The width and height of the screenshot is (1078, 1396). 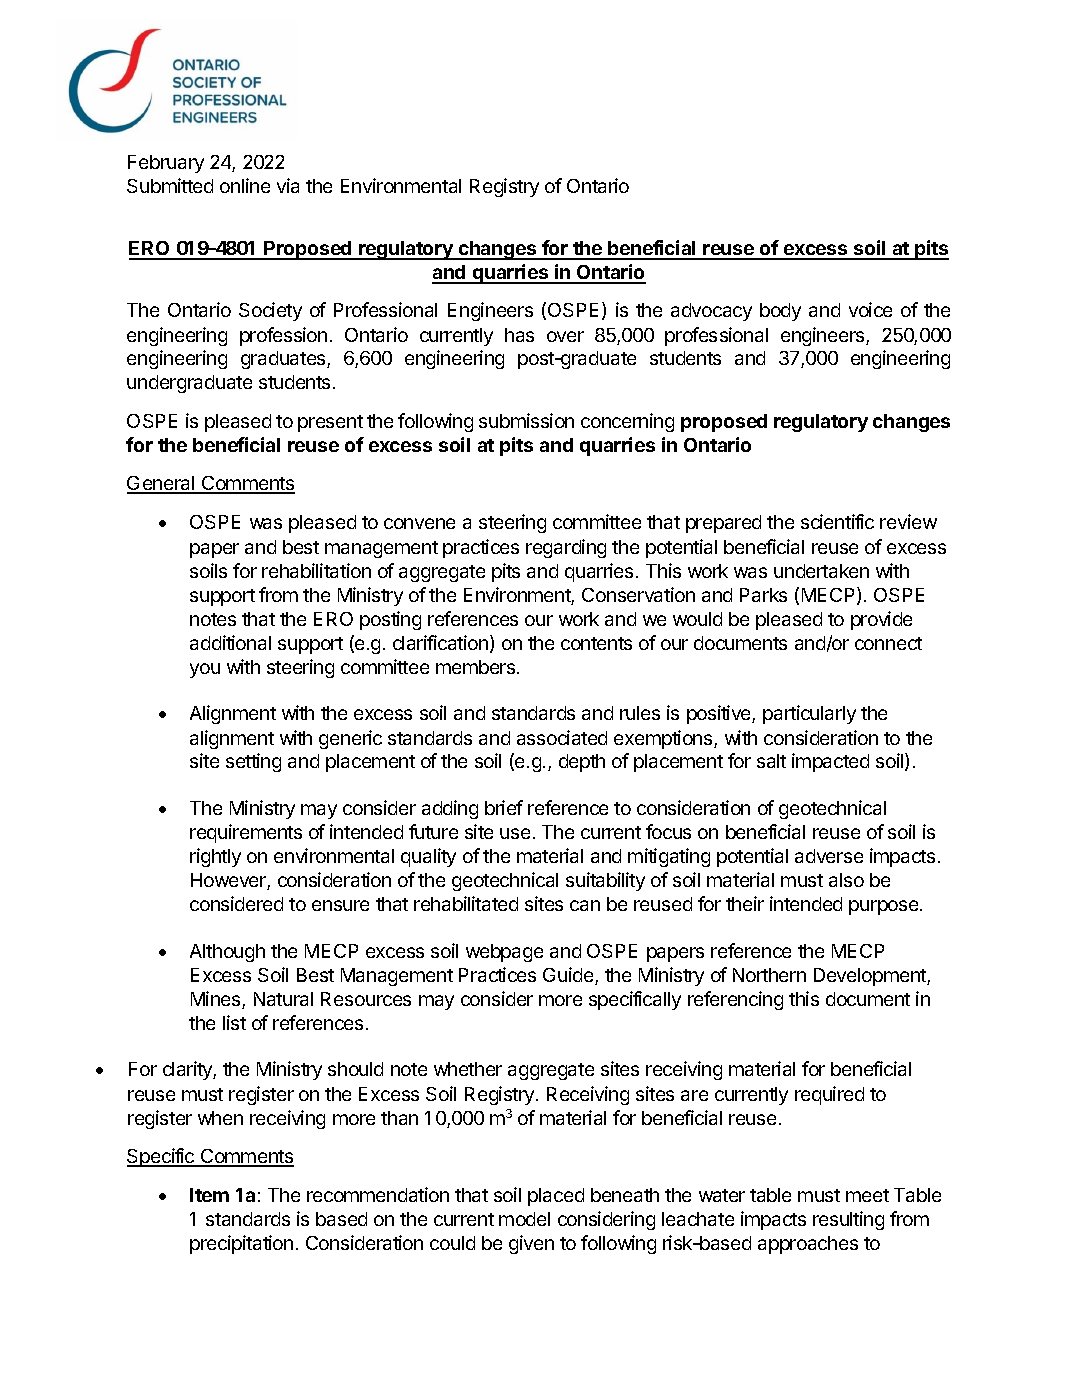 I want to click on you, so click(x=205, y=670).
